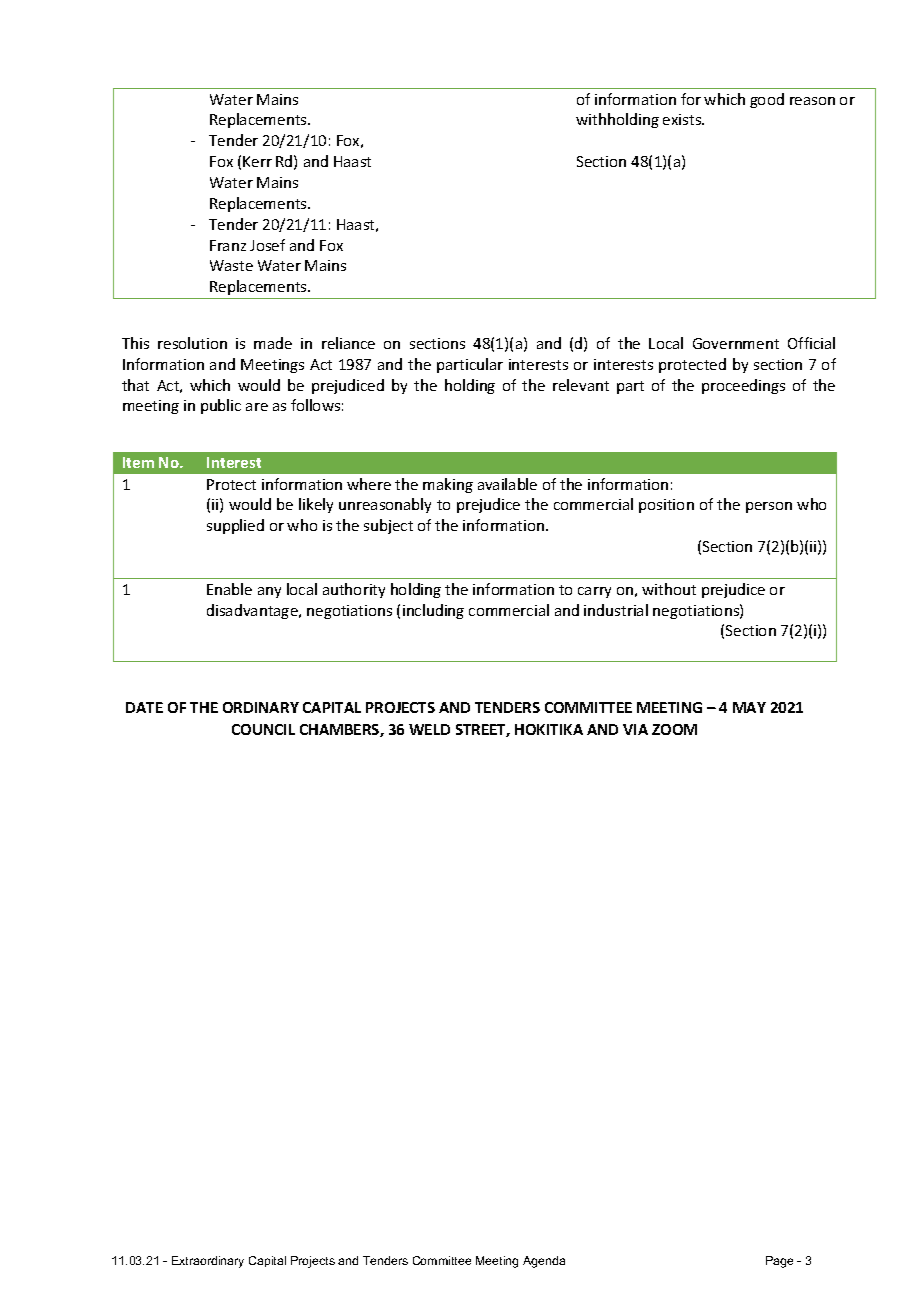 The height and width of the screenshot is (1308, 924). I want to click on ZOOM, so click(674, 729).
